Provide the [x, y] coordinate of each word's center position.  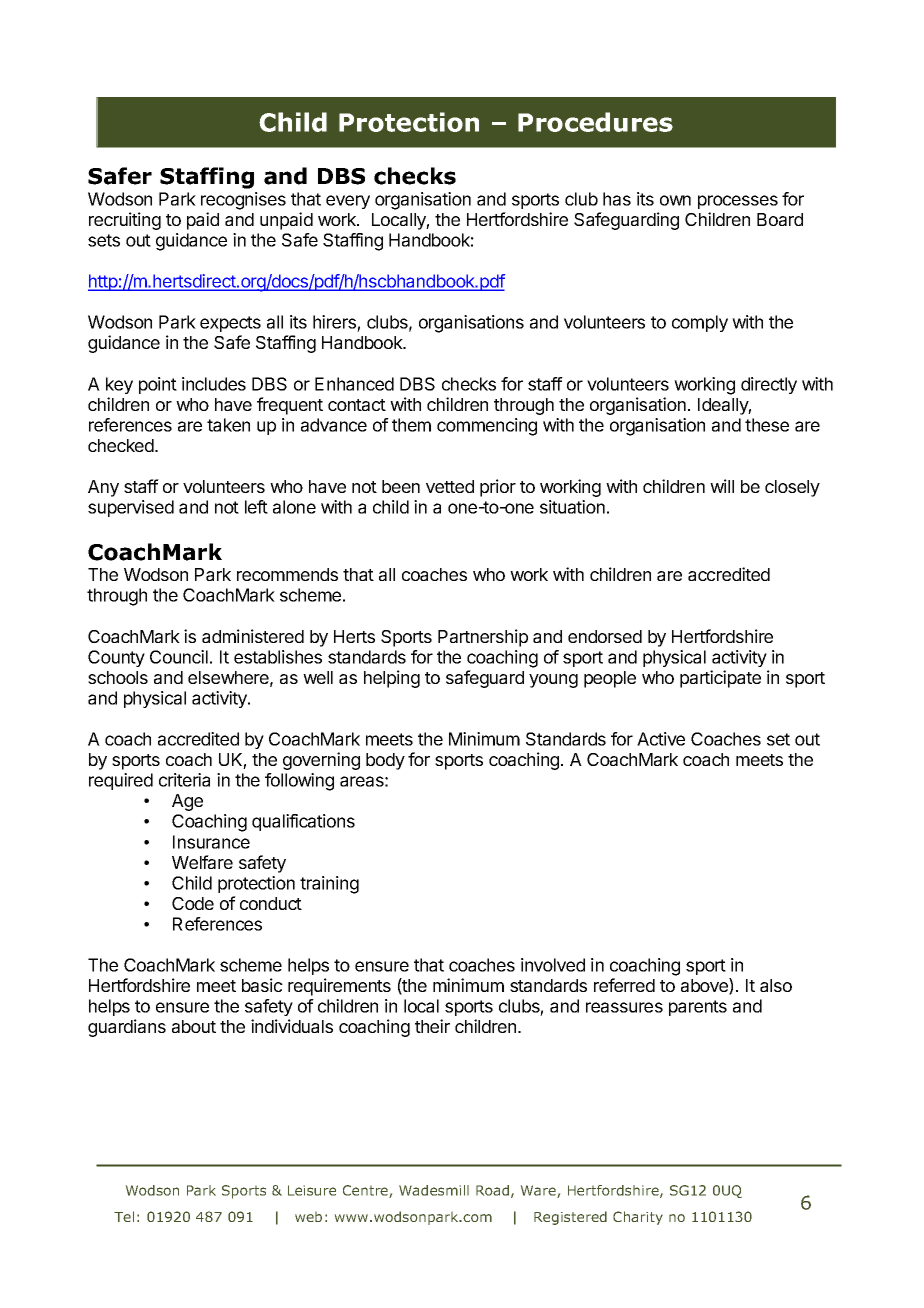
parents [698, 1008]
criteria [184, 780]
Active [661, 739]
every [348, 202]
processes [738, 202]
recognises [243, 201]
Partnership [483, 638]
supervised [131, 508]
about [194, 1026]
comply [700, 323]
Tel [124, 1216]
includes [214, 384]
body [385, 761]
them [411, 425]
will [722, 486]
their [432, 1026]
